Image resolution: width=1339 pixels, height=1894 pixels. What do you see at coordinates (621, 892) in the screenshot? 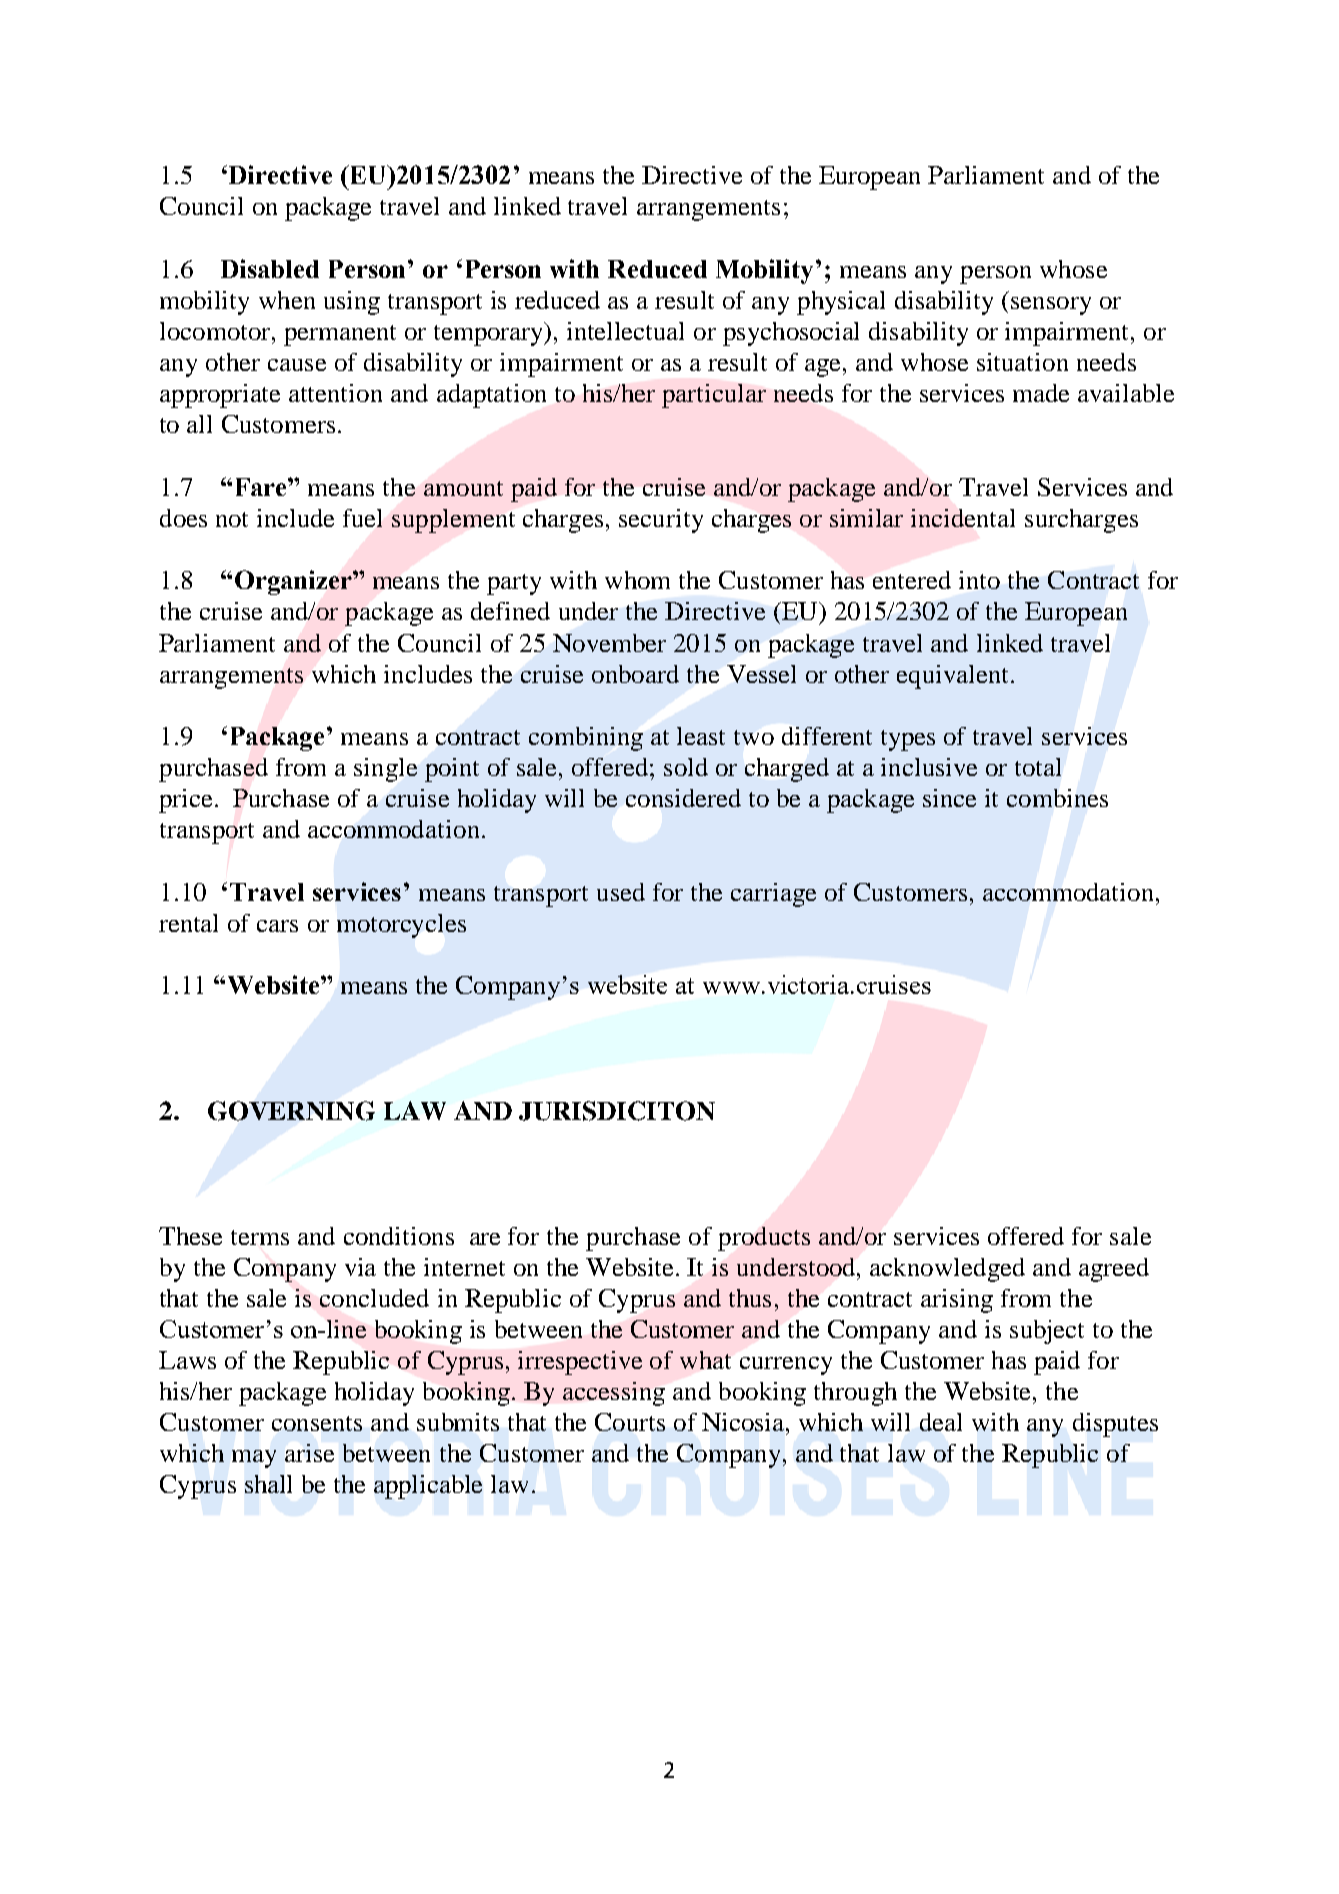
I see `used` at bounding box center [621, 892].
